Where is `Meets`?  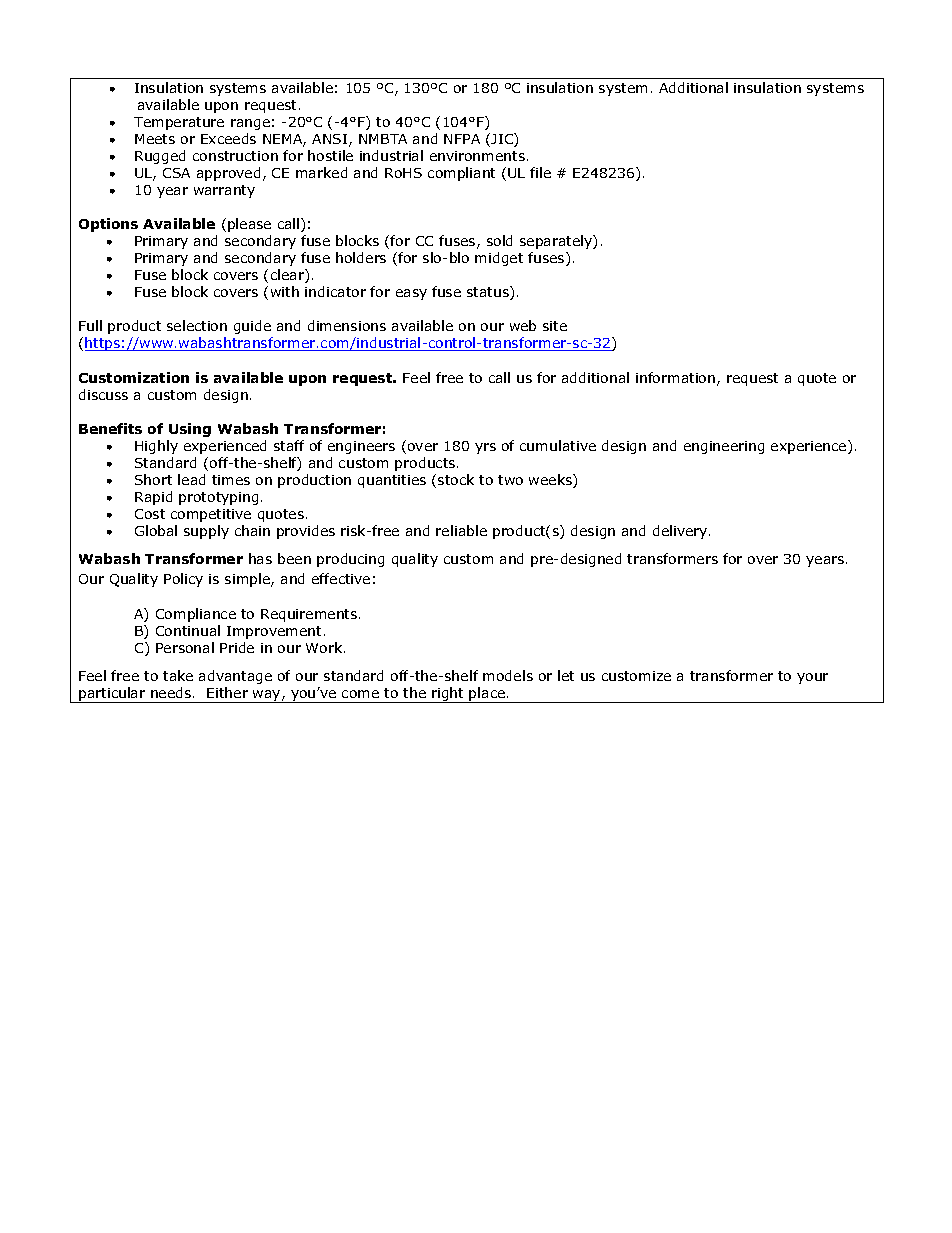
Meets is located at coordinates (155, 139).
